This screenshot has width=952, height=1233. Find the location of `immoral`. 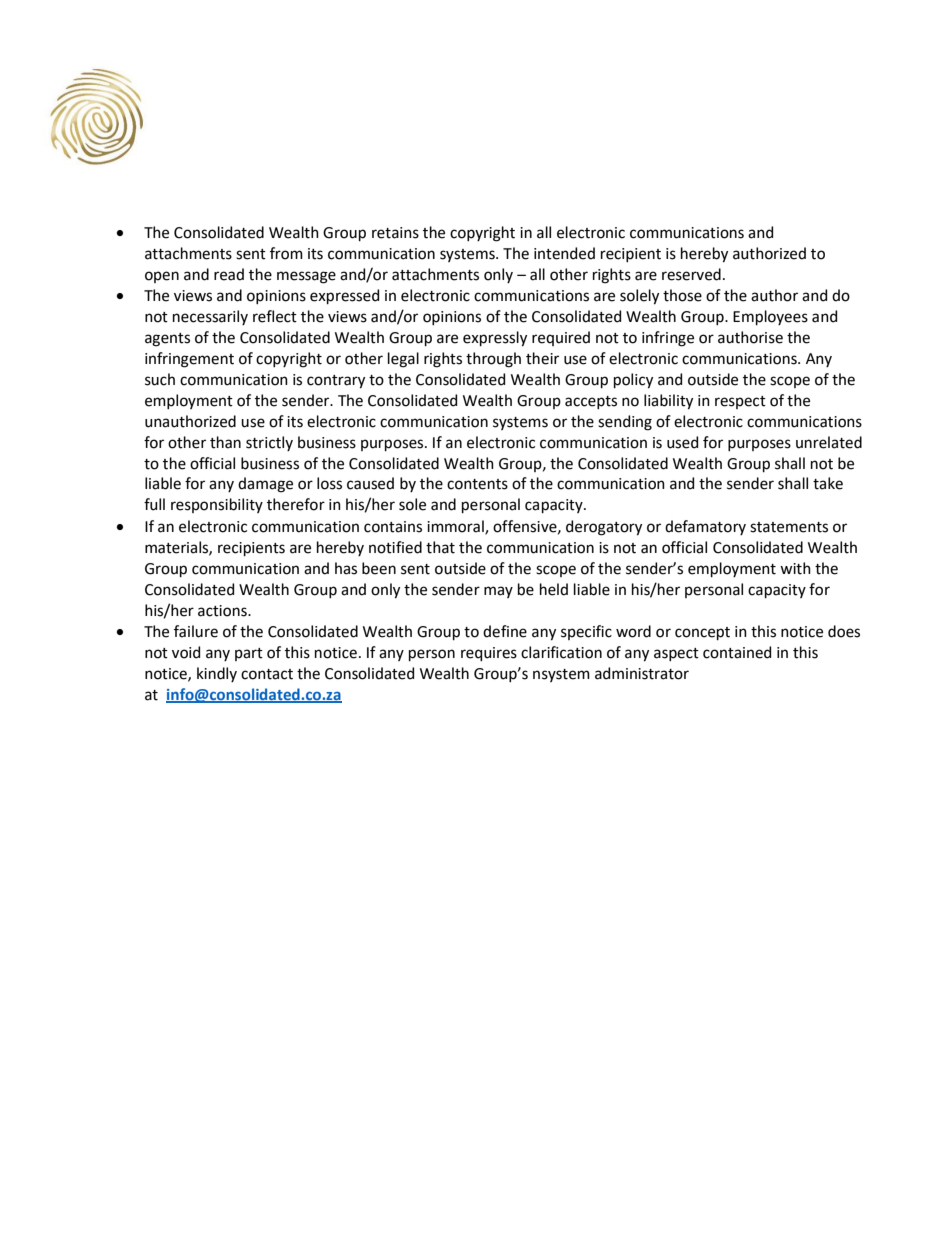

immoral is located at coordinates (456, 527).
